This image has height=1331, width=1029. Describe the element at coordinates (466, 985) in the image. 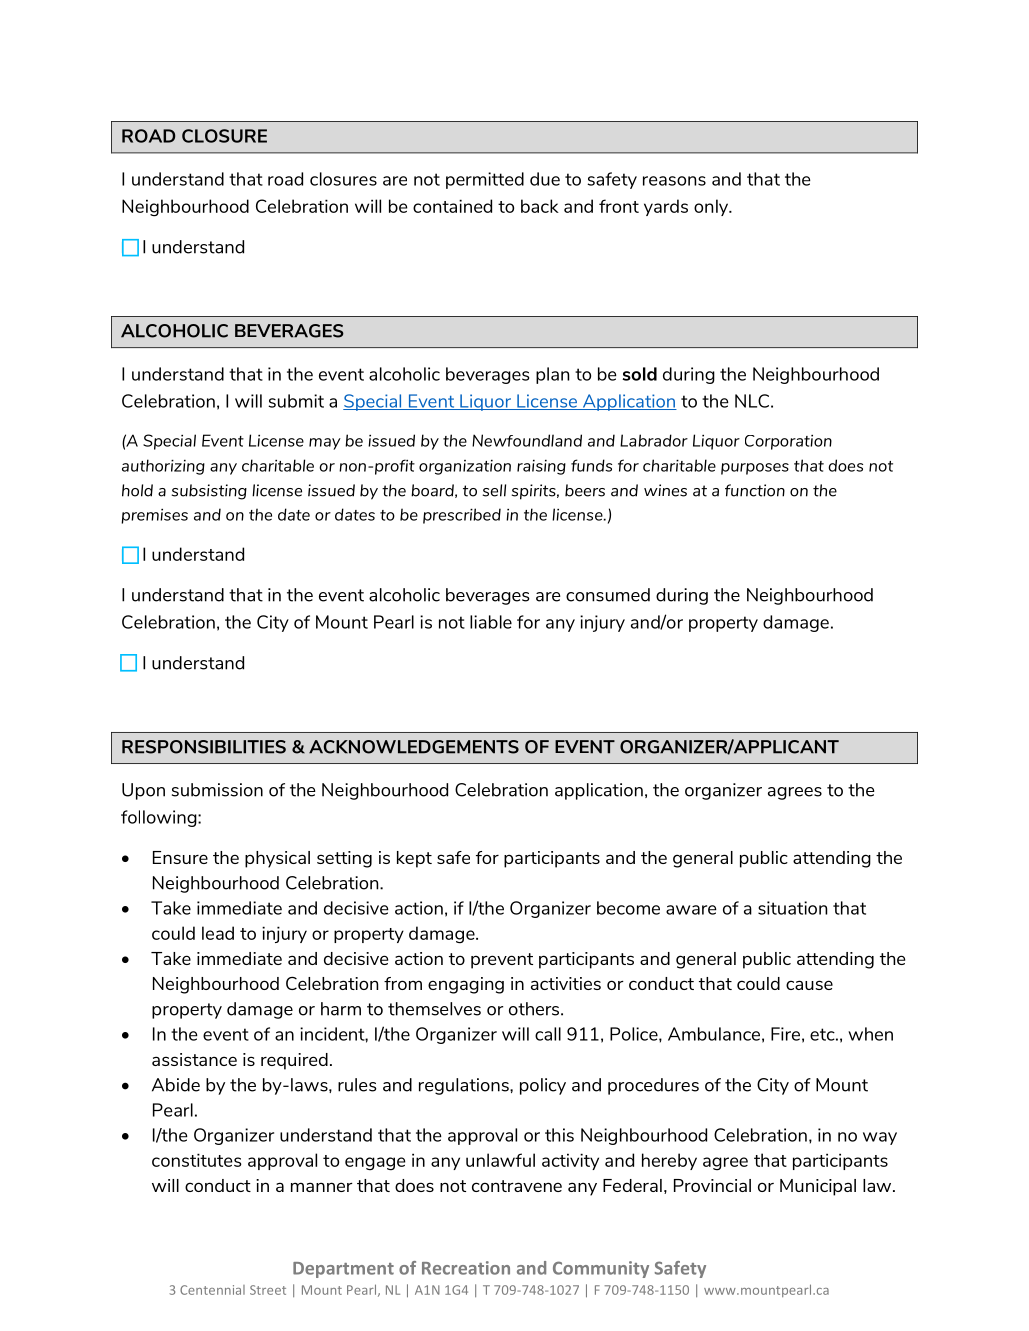

I see `engaging` at that location.
